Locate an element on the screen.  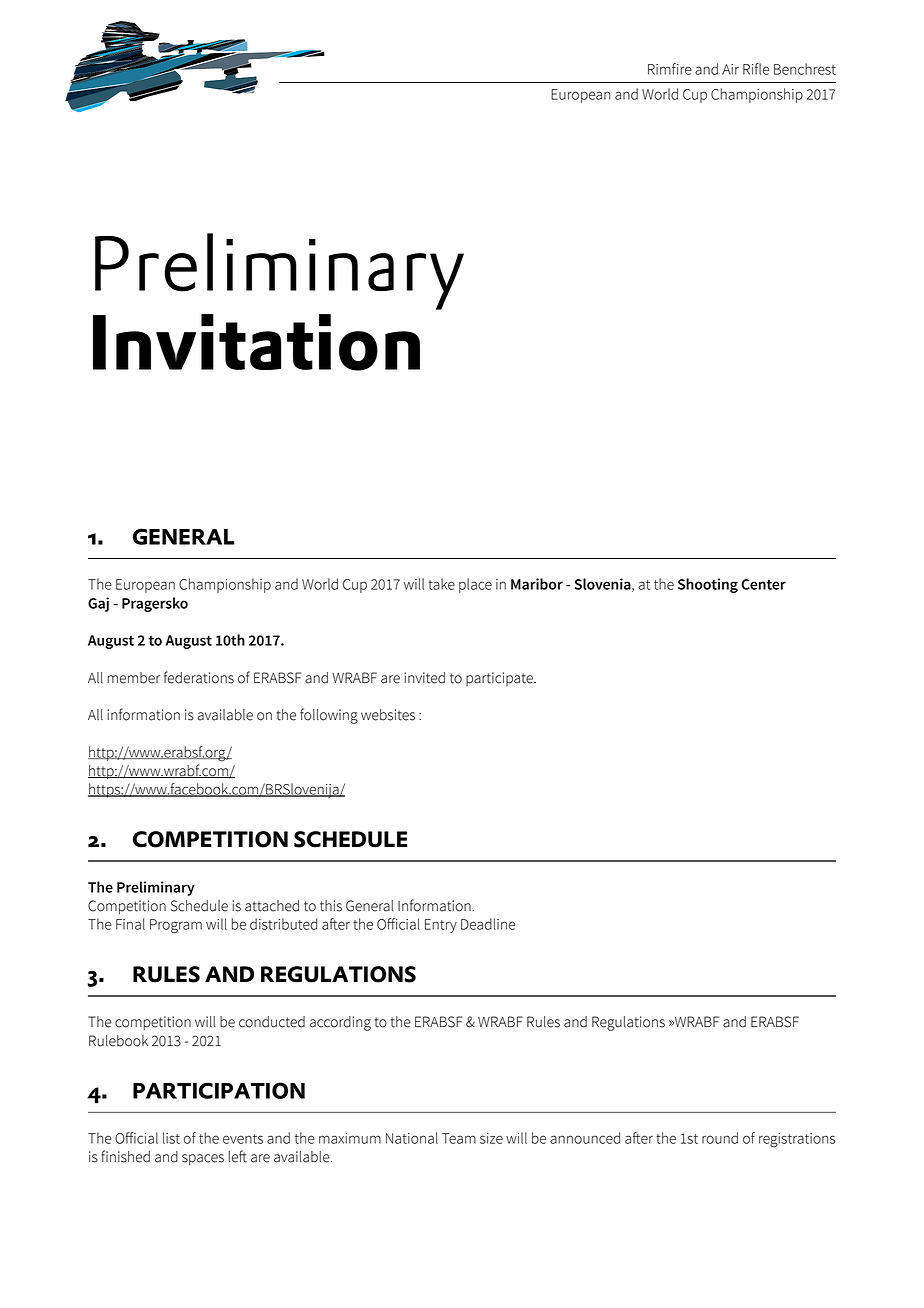
Maribor is located at coordinates (537, 584).
